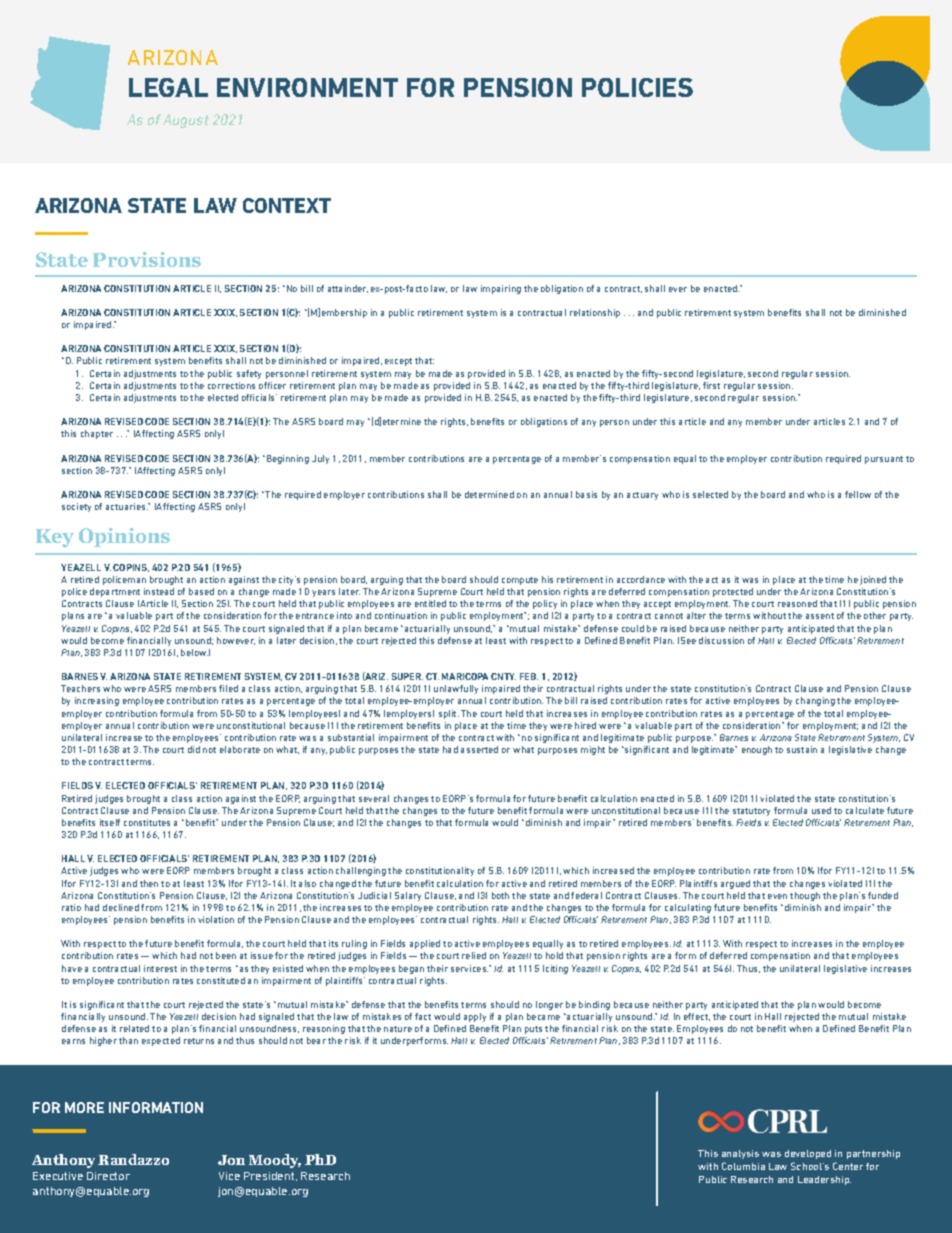 The height and width of the document is (1233, 952). I want to click on POLICIES, so click(637, 87).
